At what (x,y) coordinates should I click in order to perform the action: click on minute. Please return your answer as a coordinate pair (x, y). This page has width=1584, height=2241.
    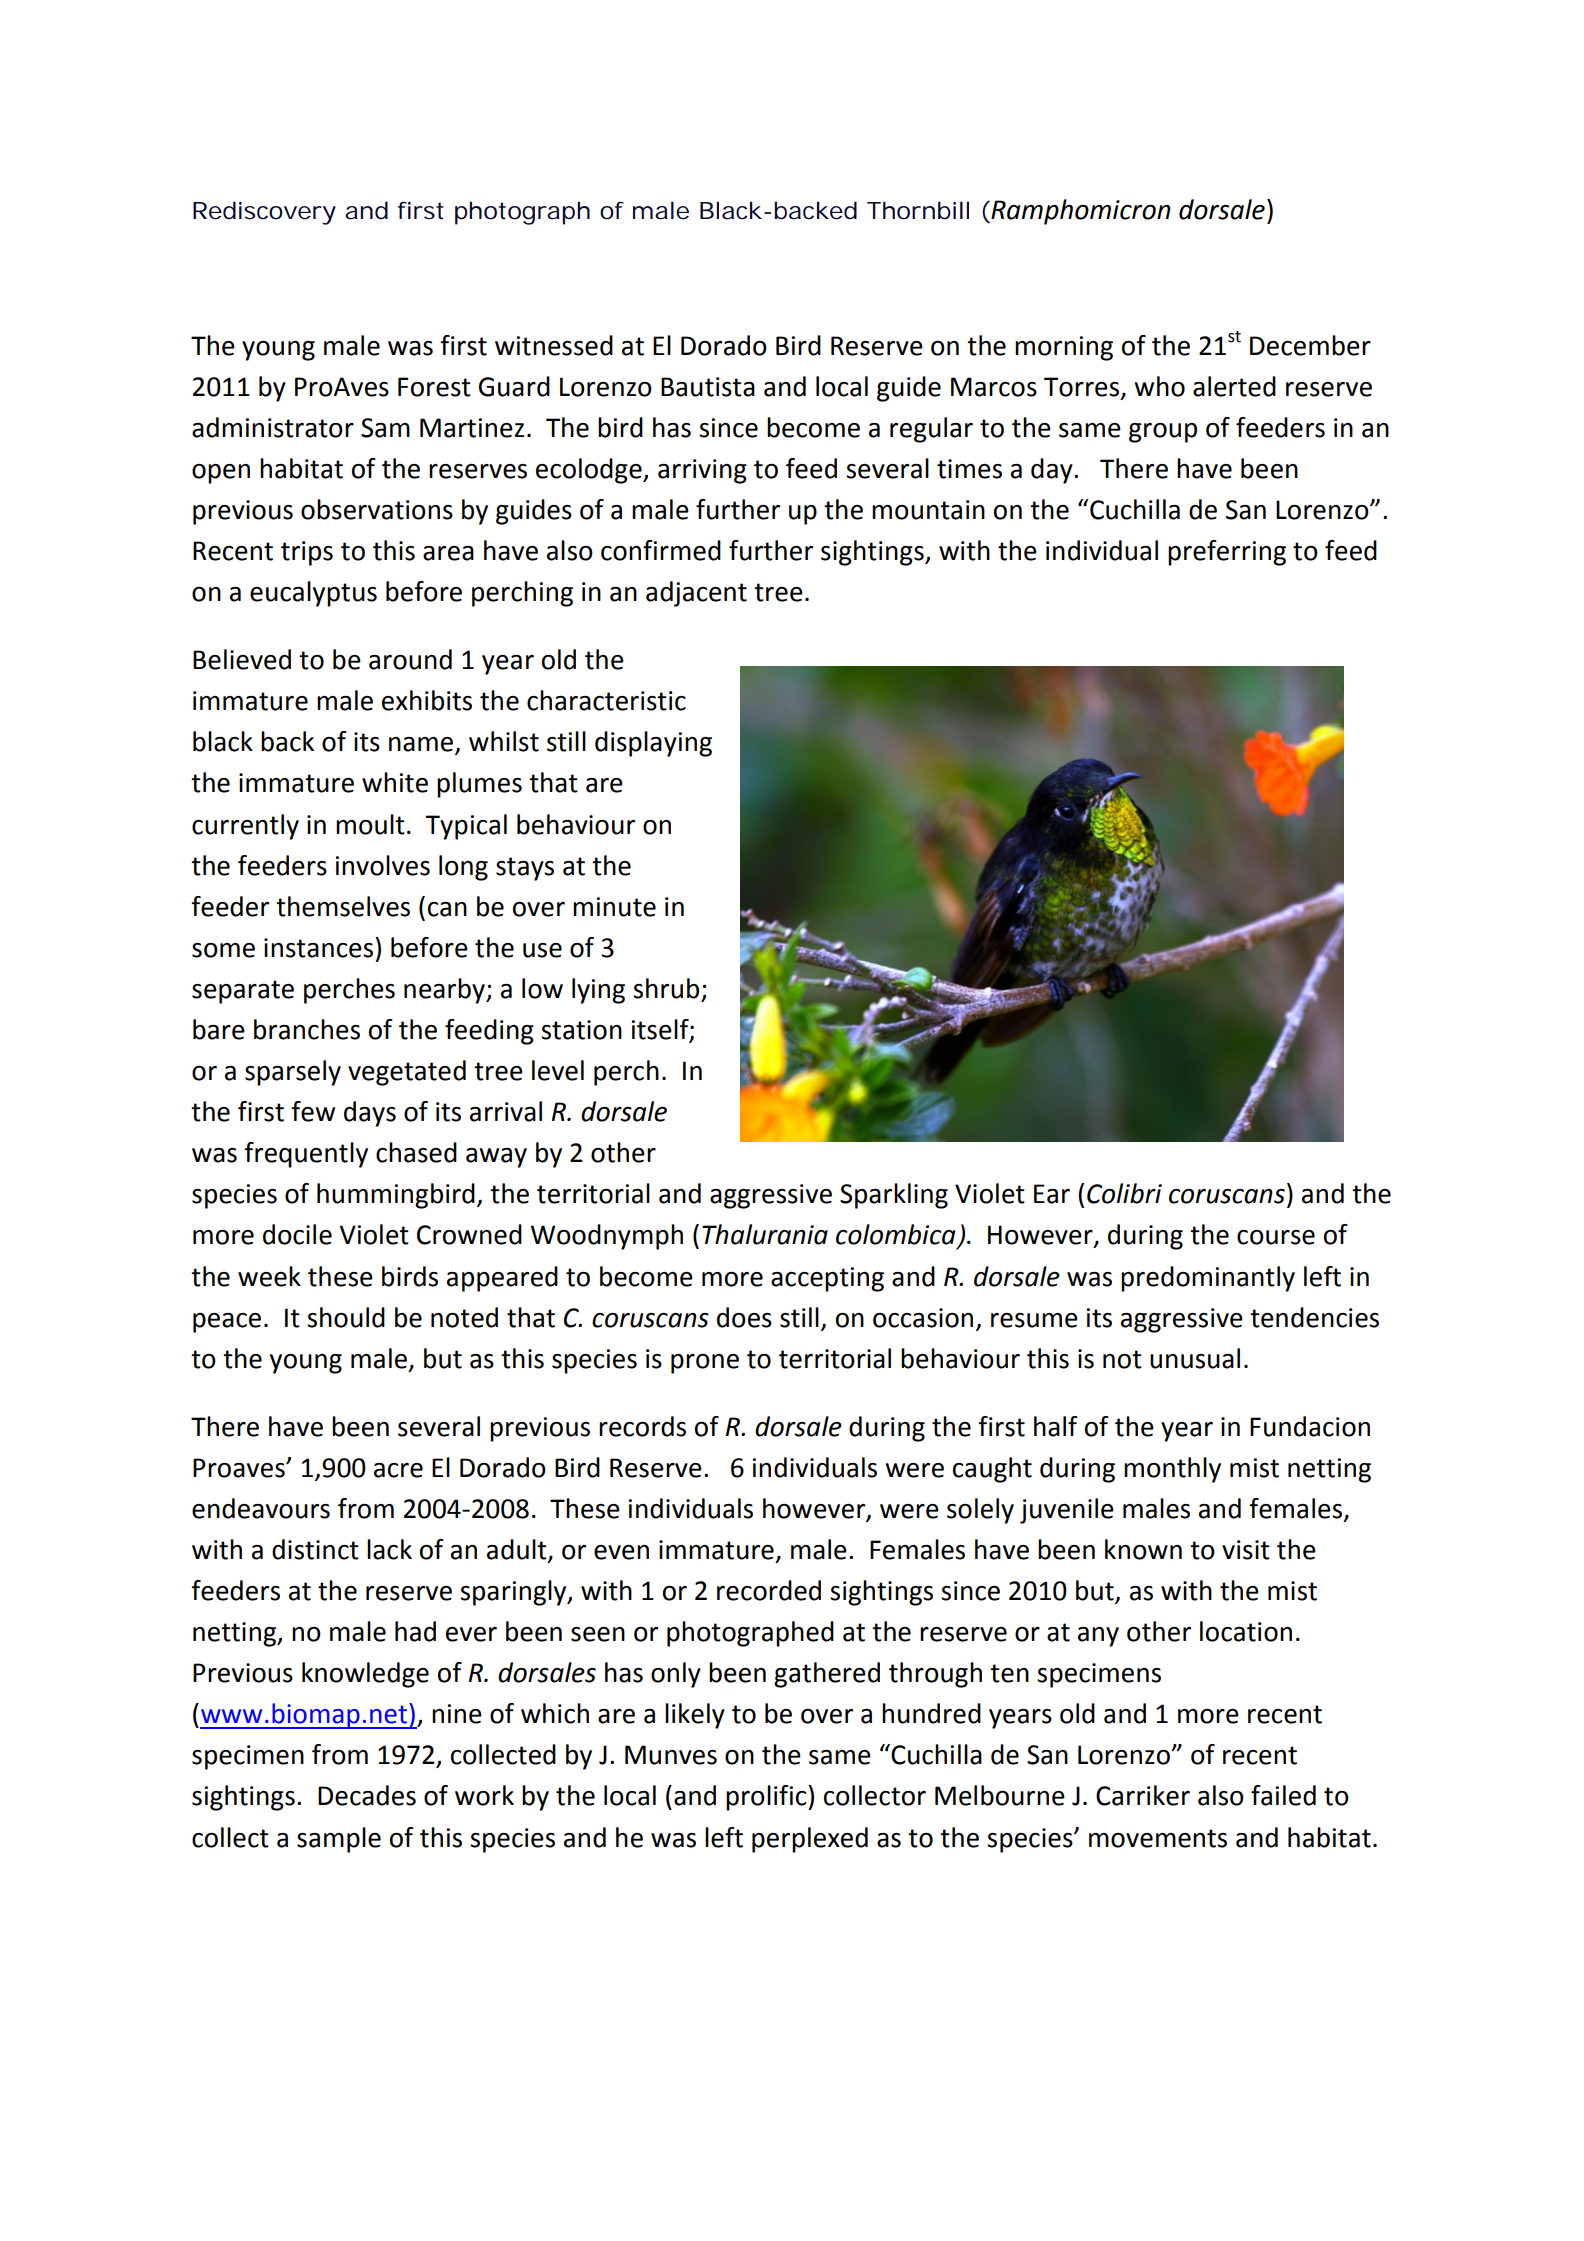
    Looking at the image, I should click on (614, 907).
